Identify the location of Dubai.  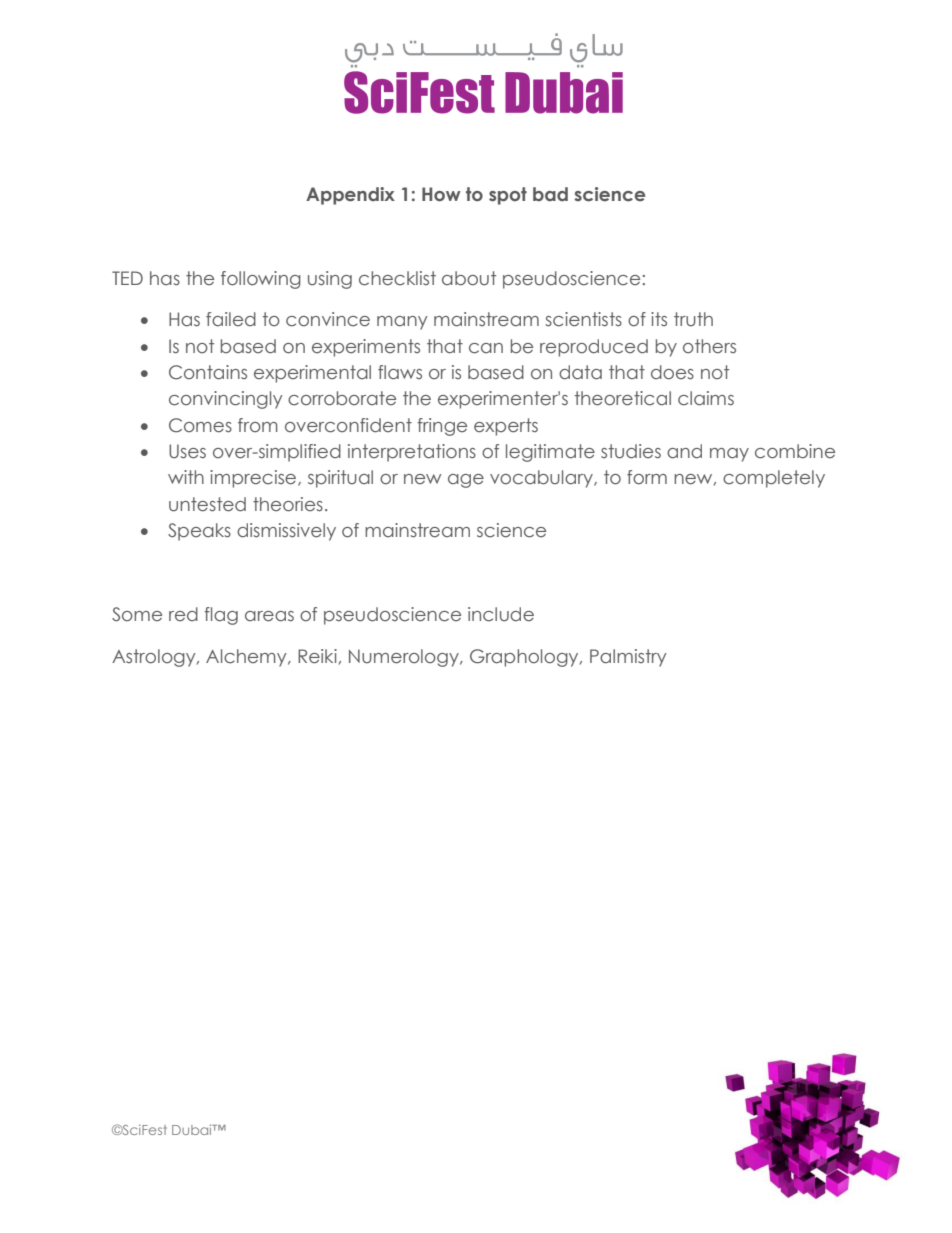
(193, 1129).
